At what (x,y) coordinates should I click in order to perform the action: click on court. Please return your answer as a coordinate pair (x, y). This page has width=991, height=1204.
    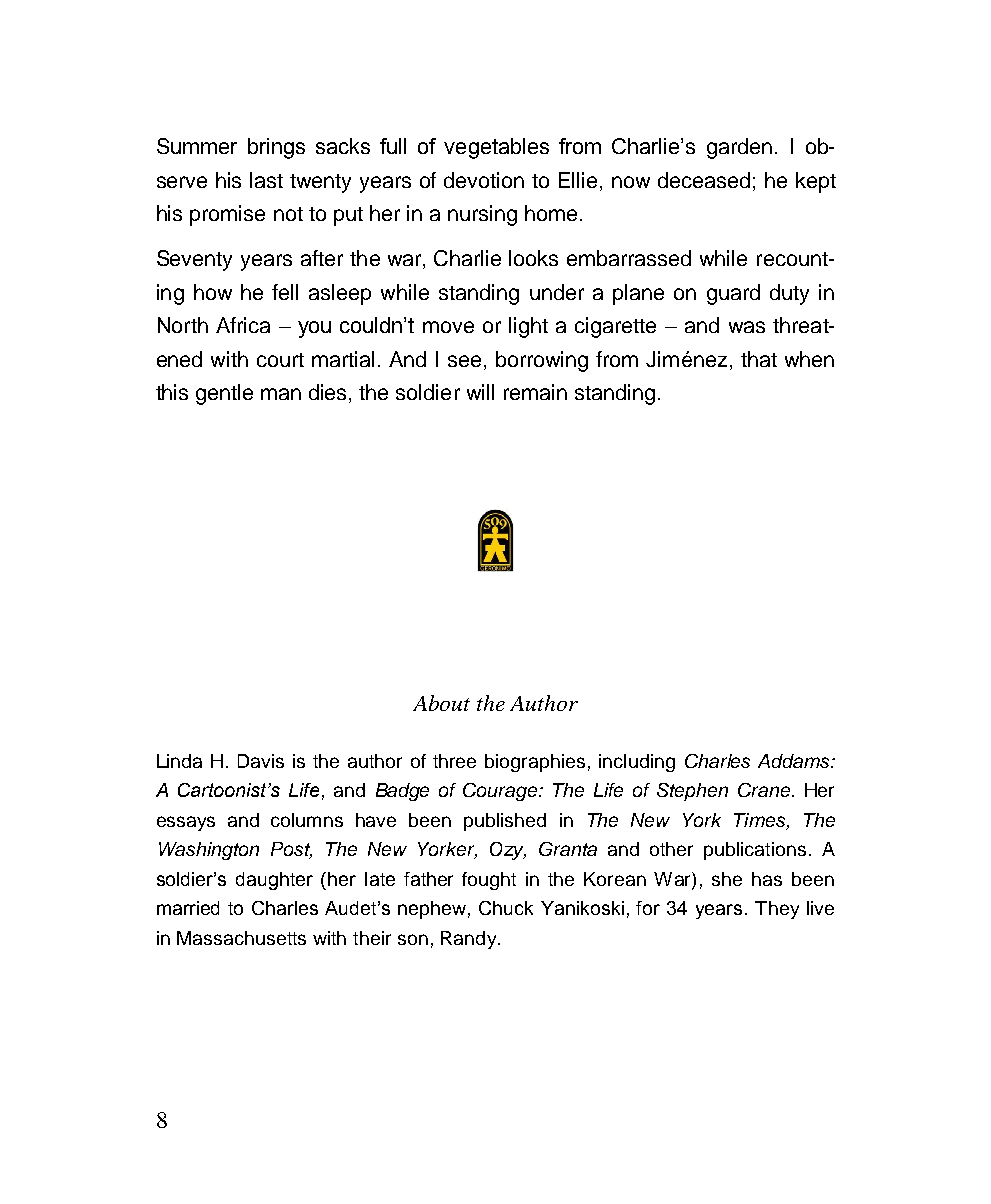
    Looking at the image, I should click on (280, 360).
